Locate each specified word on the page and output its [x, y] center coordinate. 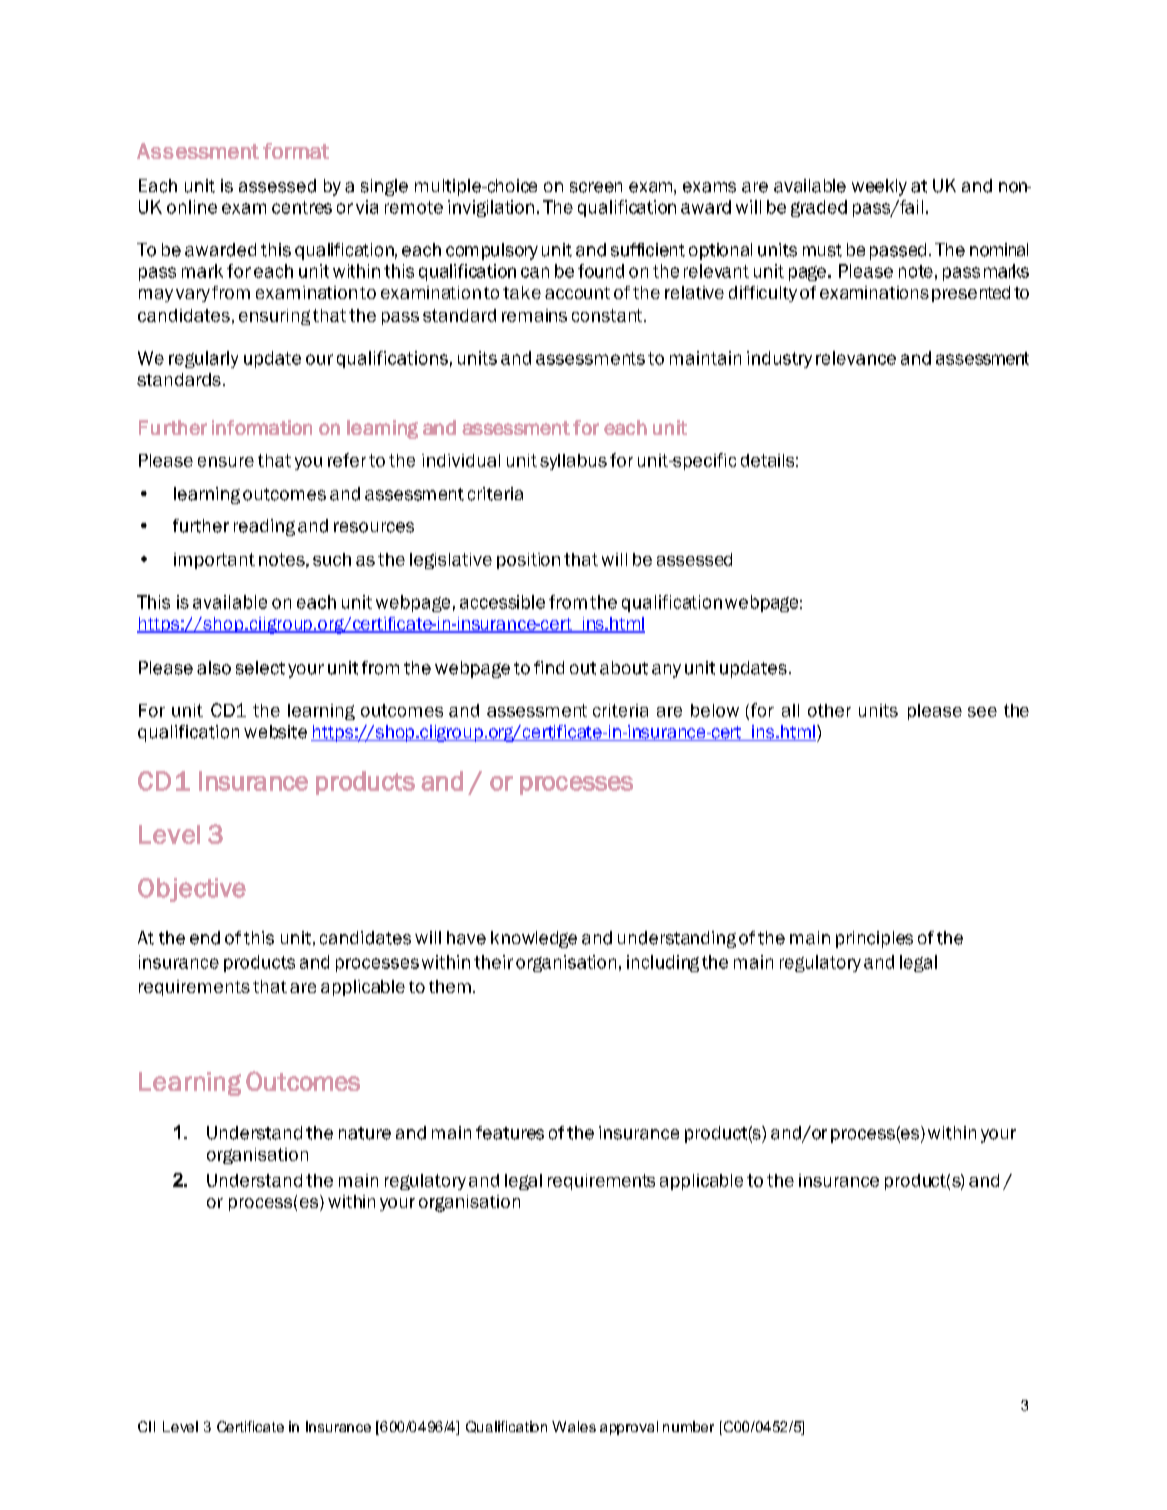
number [688, 1426]
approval [629, 1428]
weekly [879, 187]
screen [596, 187]
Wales [574, 1426]
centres [302, 207]
